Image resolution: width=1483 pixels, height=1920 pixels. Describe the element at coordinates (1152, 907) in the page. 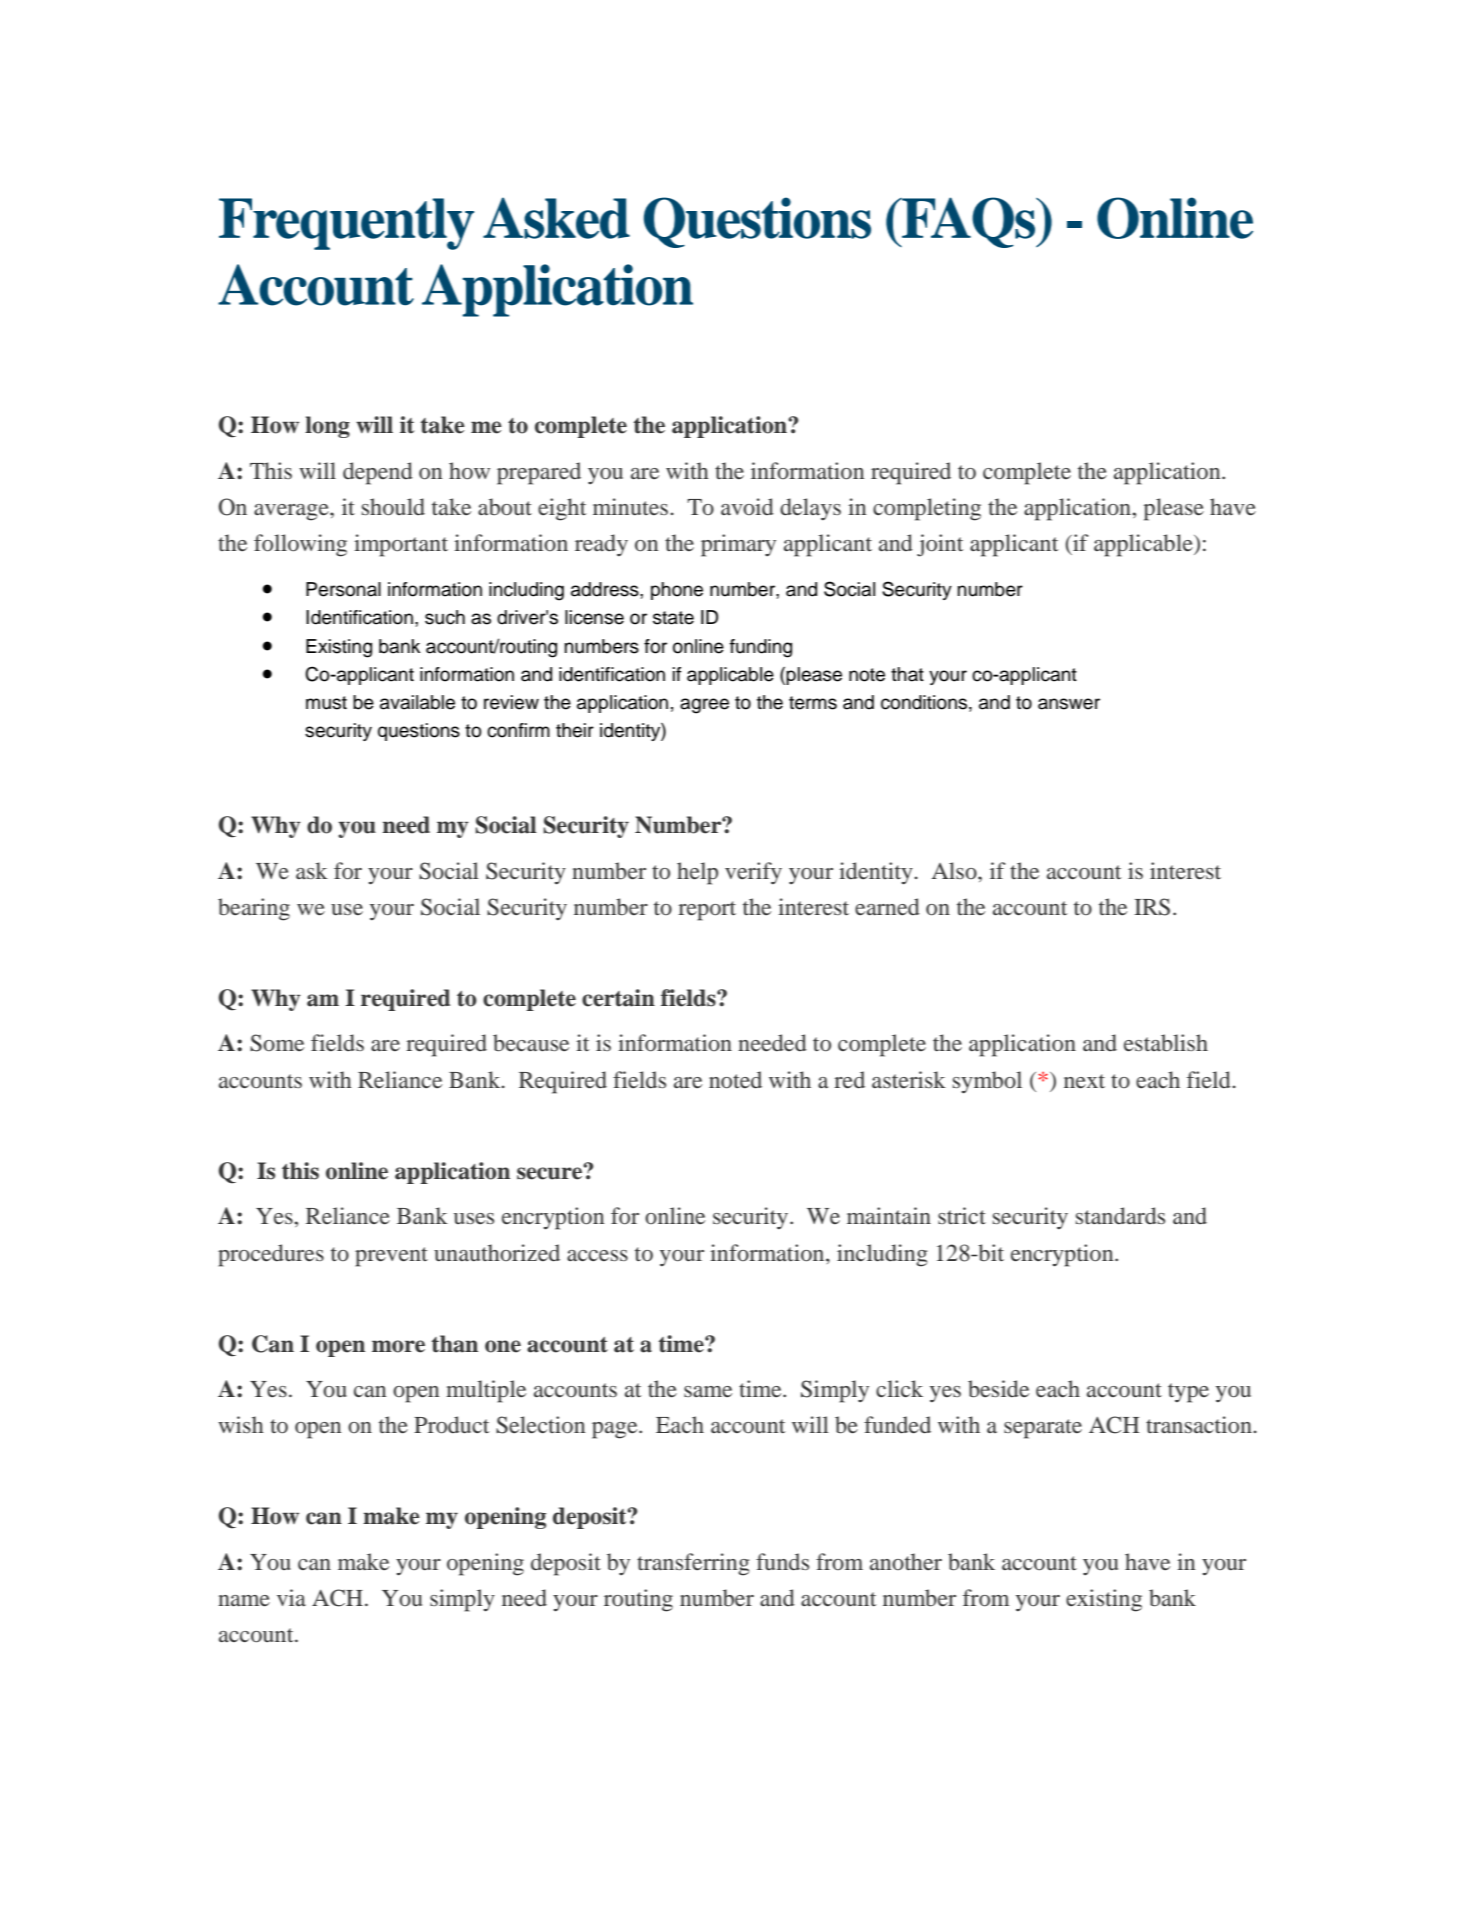

I see `IRS` at that location.
